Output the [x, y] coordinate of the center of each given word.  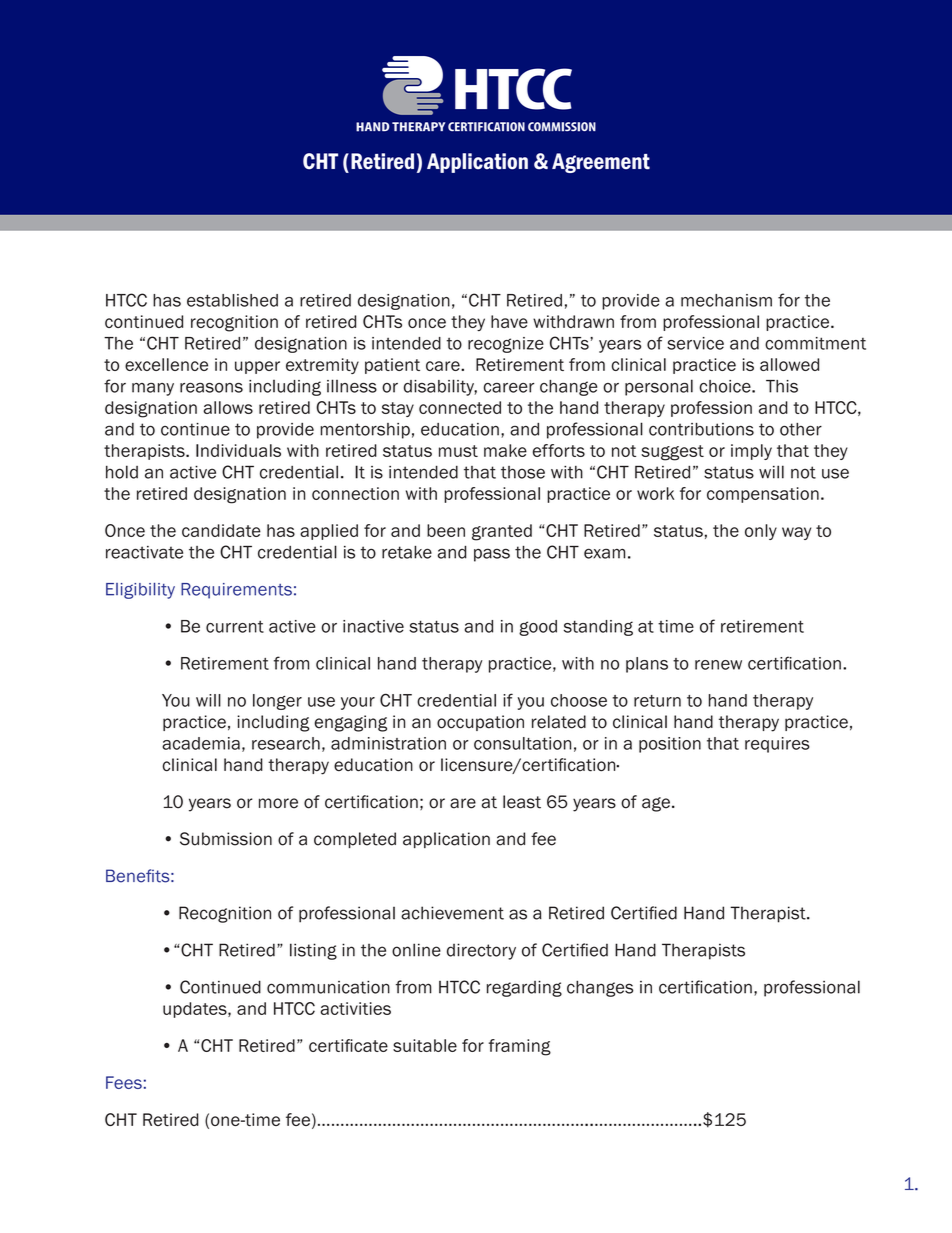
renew [718, 665]
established [232, 300]
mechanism [726, 300]
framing [520, 1047]
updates [196, 1010]
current [235, 626]
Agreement [601, 163]
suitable [425, 1045]
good [538, 628]
